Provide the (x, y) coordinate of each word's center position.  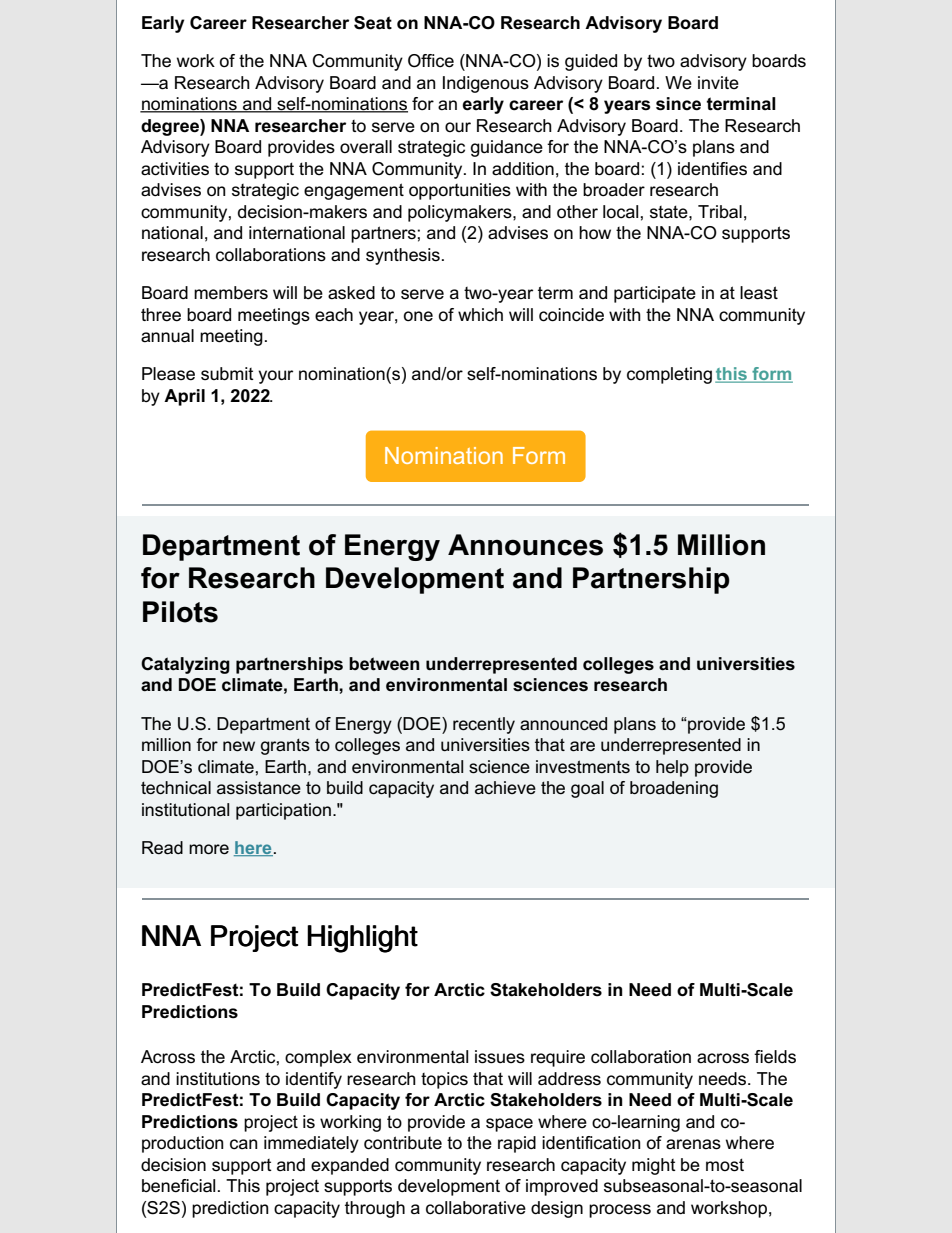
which (480, 314)
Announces (525, 545)
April (184, 397)
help (672, 768)
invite (718, 83)
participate (655, 294)
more (209, 849)
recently (484, 725)
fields (775, 1057)
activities (175, 169)
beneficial (178, 1186)
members (231, 293)
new (239, 746)
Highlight (362, 939)
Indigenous (486, 84)
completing (669, 375)
